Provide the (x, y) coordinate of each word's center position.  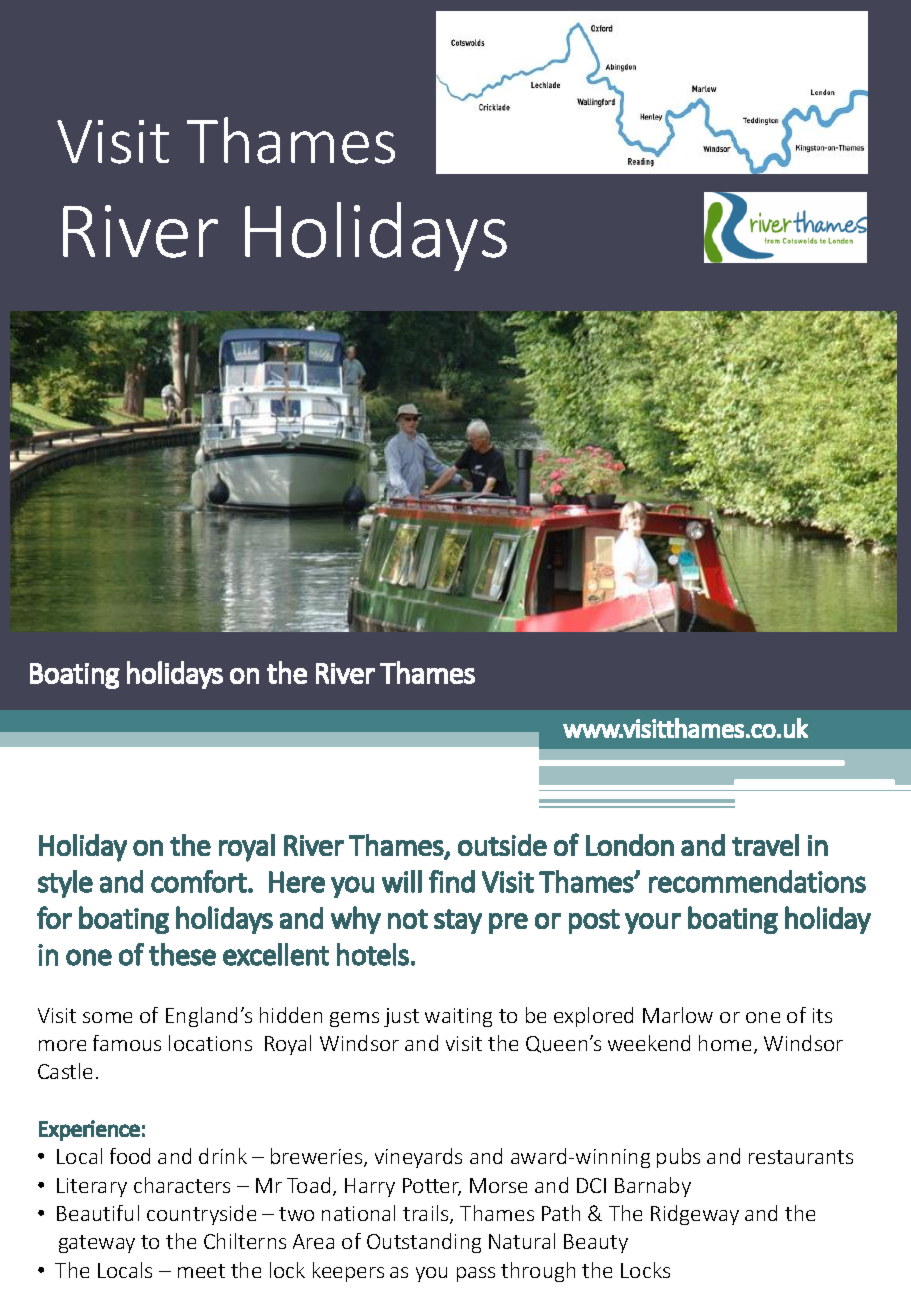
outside (502, 845)
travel (765, 845)
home (725, 1043)
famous (127, 1043)
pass (476, 1274)
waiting (458, 1017)
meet (201, 1271)
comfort (199, 881)
